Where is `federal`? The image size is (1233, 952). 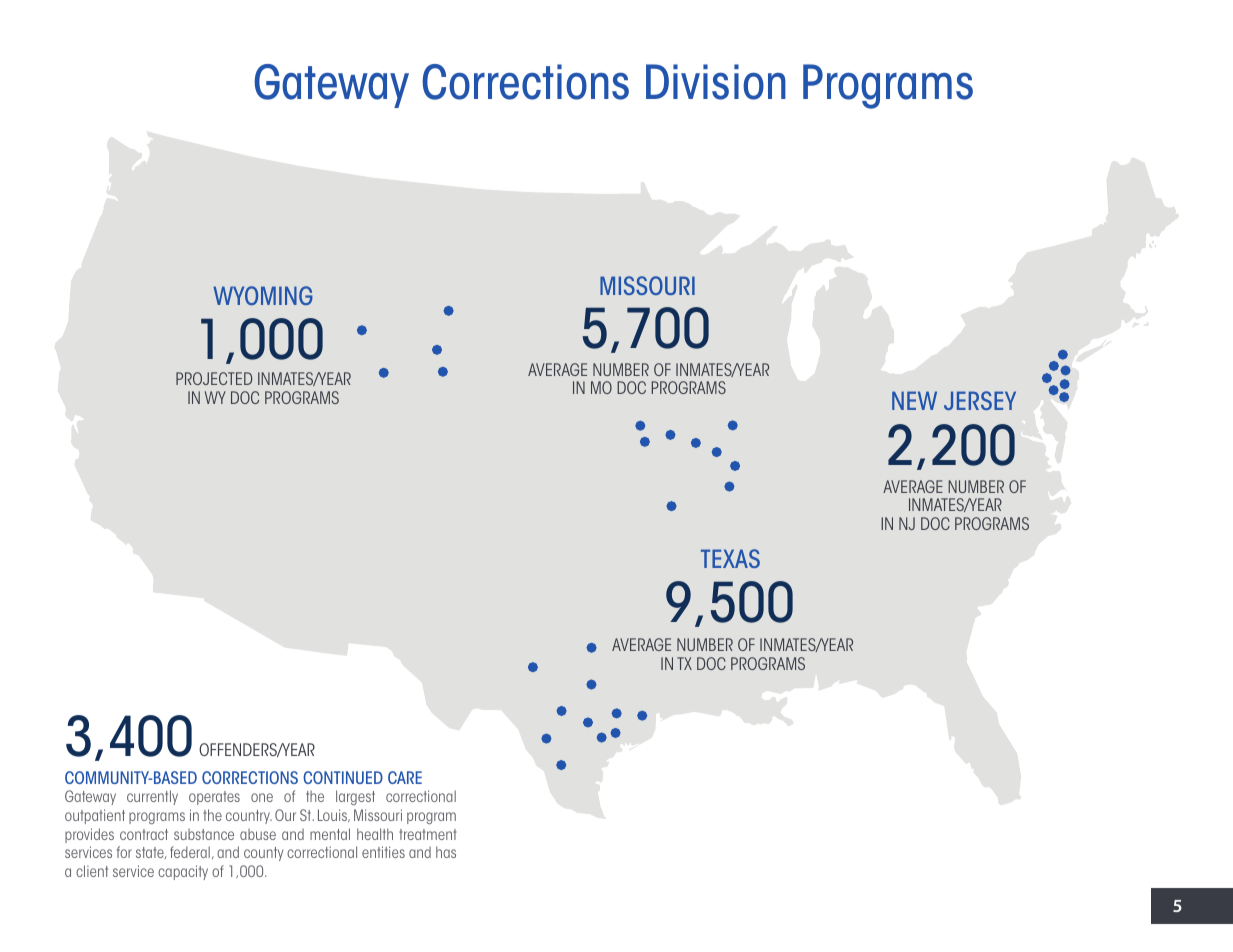 federal is located at coordinates (190, 852).
